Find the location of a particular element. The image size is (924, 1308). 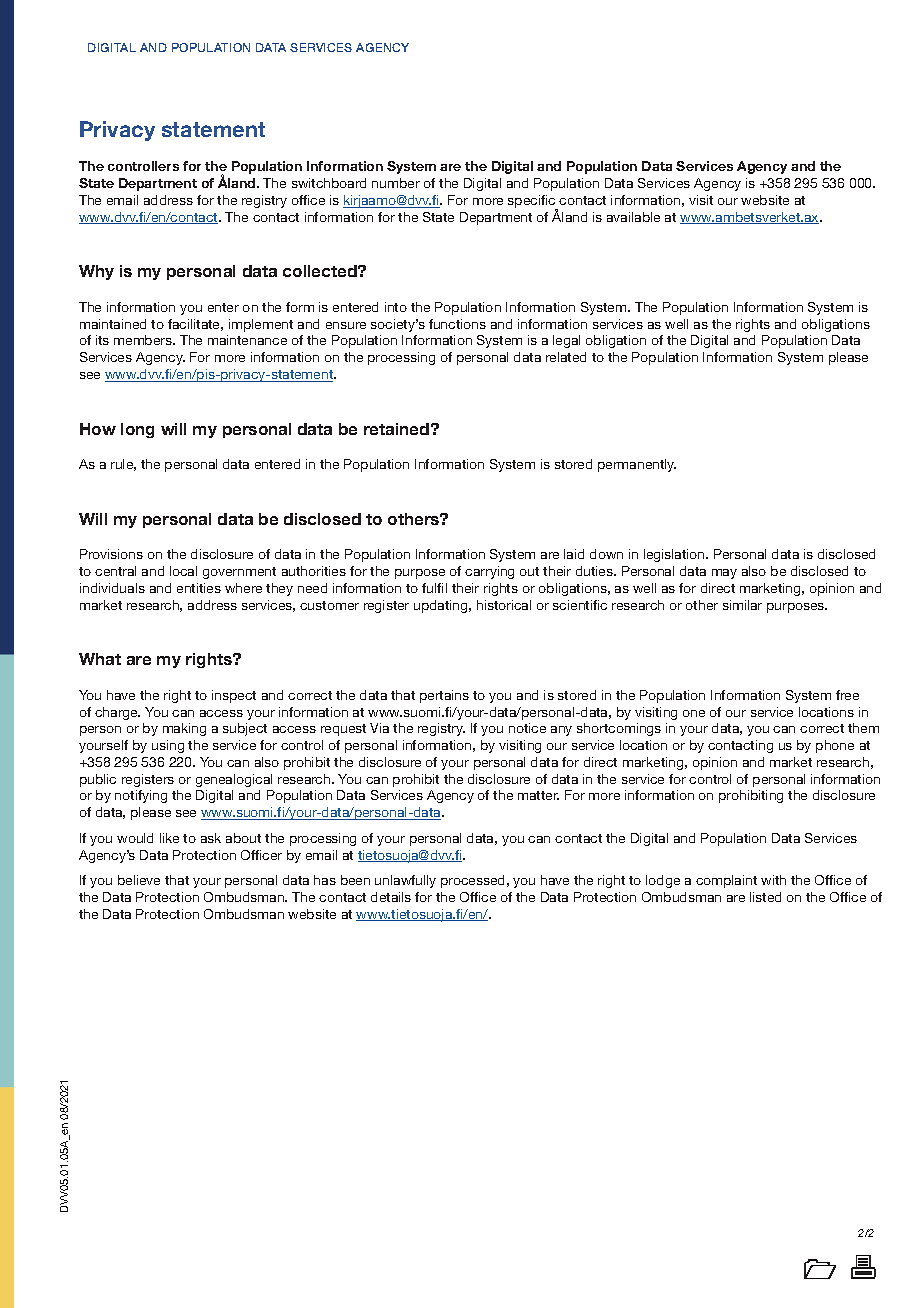

entities is located at coordinates (199, 588).
